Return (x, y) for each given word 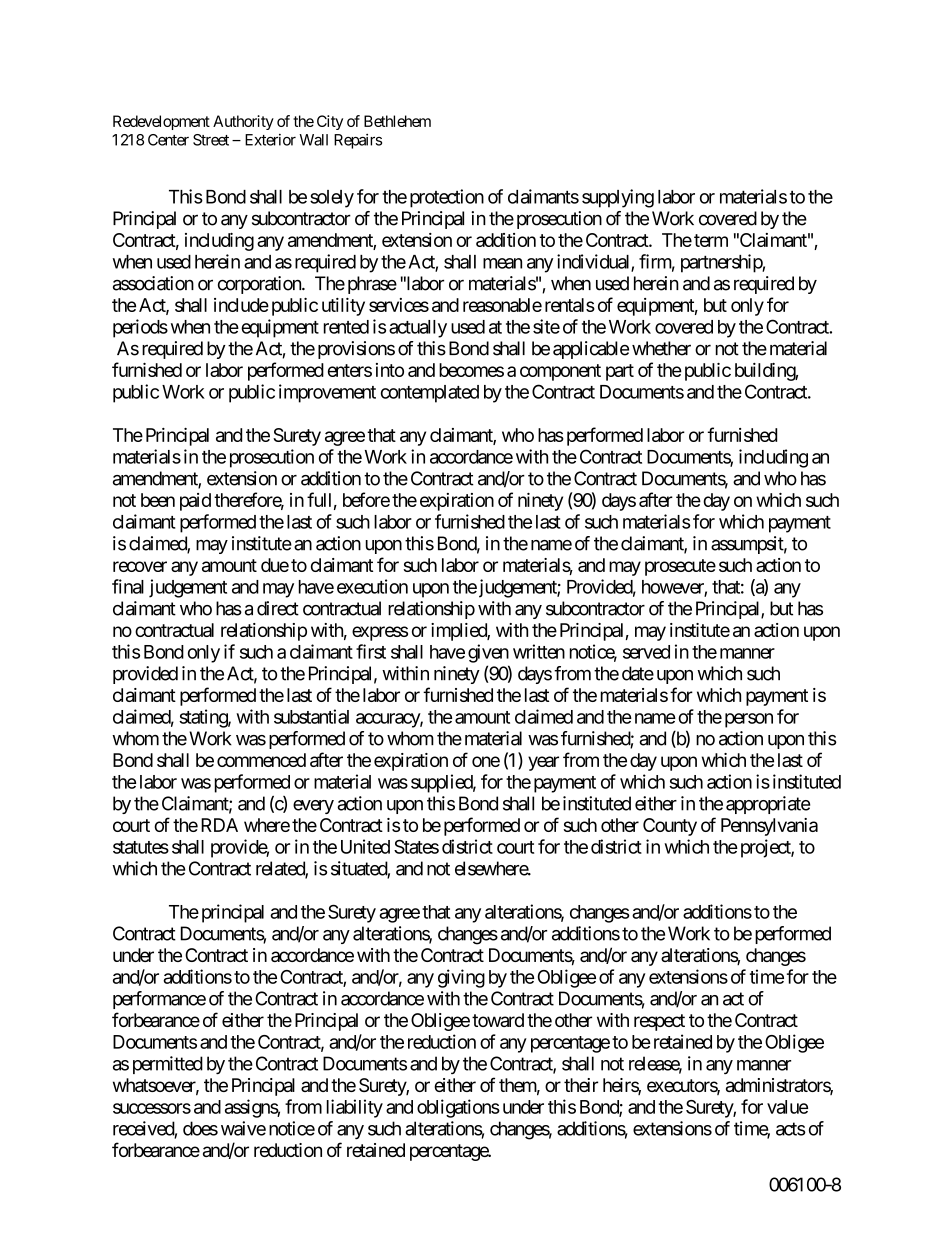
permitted (168, 1065)
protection (447, 198)
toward (498, 1020)
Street (211, 140)
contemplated (430, 394)
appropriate (768, 805)
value (787, 1107)
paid (195, 502)
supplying (618, 198)
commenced (261, 760)
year (543, 763)
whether (661, 348)
